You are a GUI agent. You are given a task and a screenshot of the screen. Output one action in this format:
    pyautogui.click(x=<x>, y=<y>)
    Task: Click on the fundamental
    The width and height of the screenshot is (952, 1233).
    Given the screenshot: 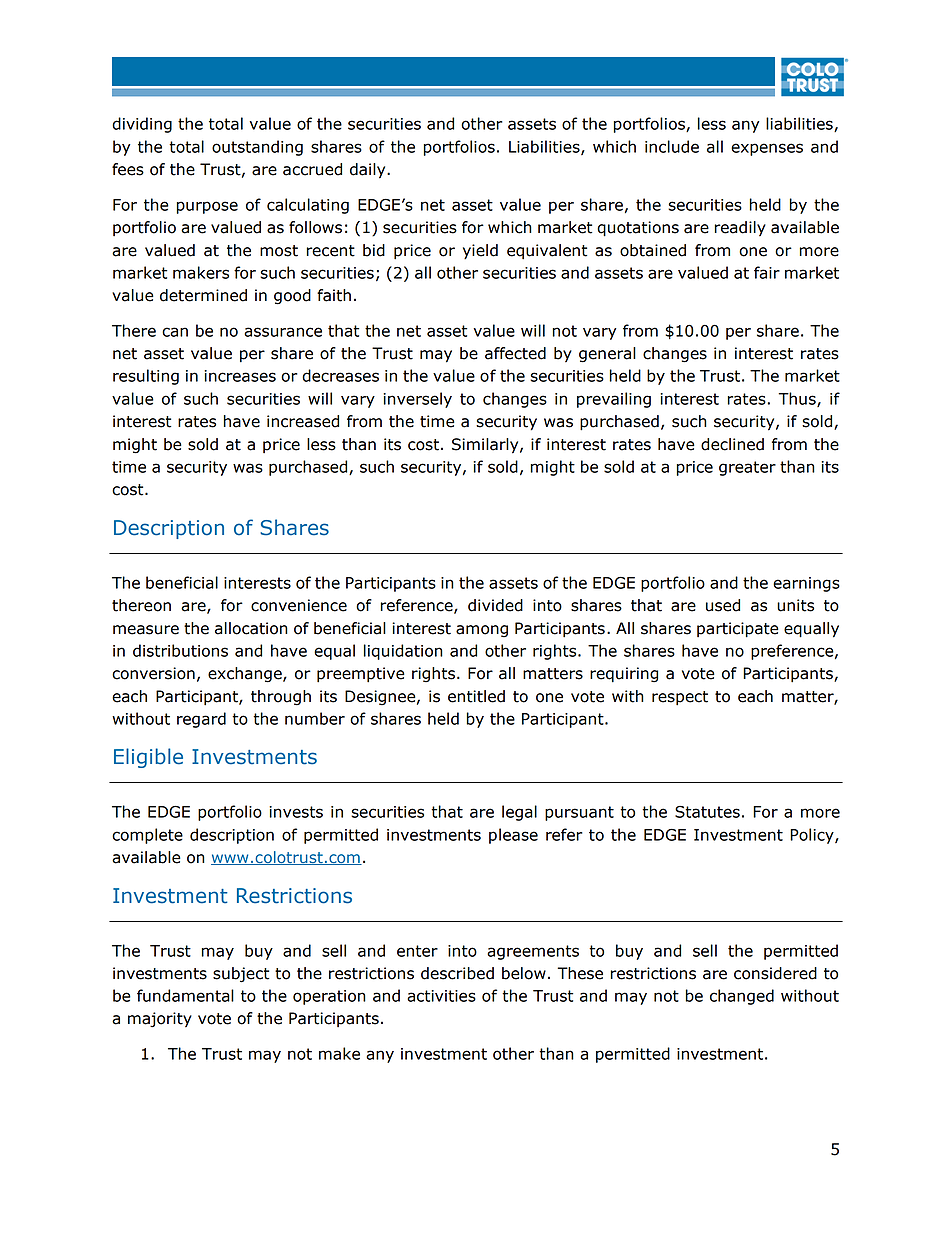 What is the action you would take?
    pyautogui.click(x=185, y=995)
